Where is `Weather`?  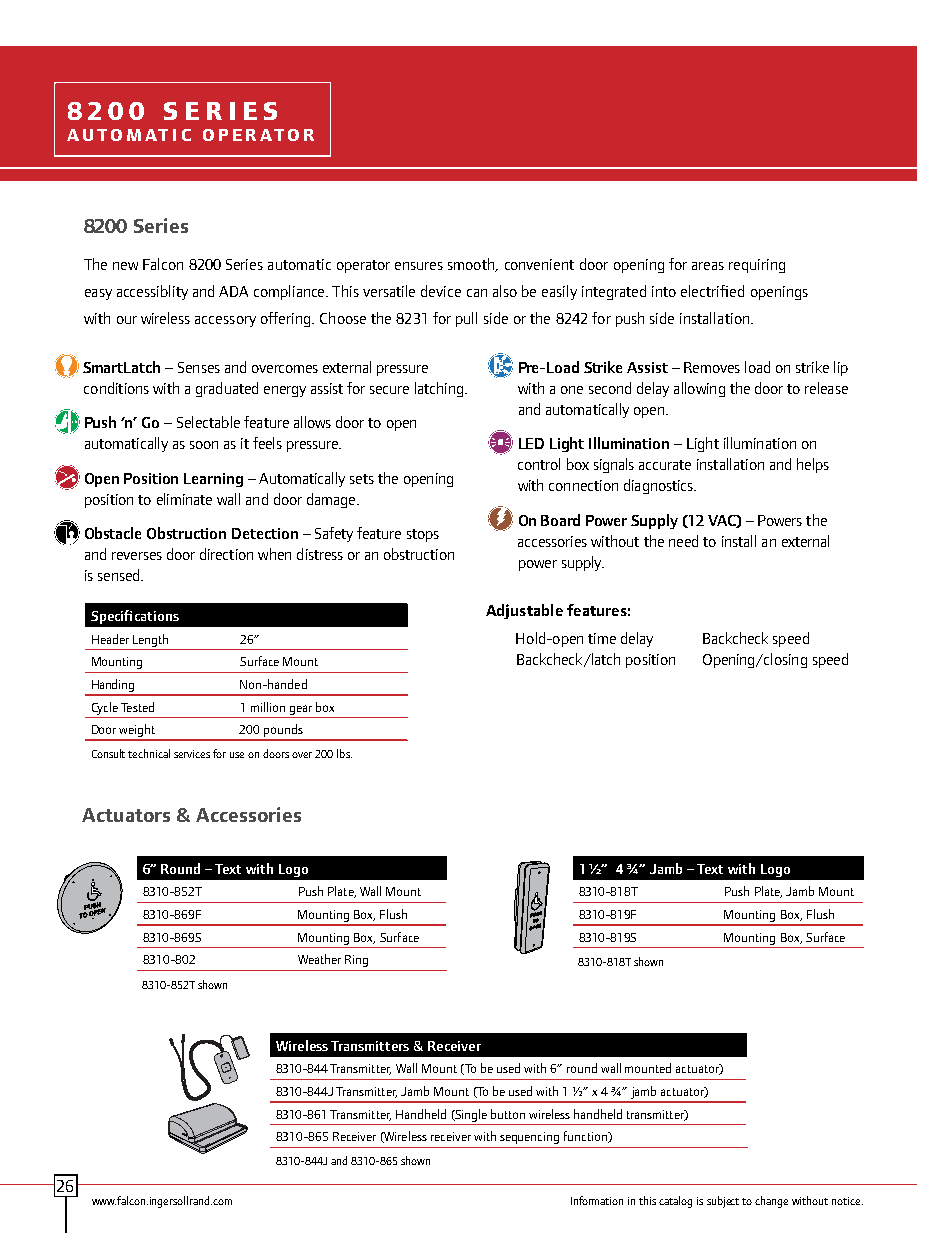 Weather is located at coordinates (319, 959).
